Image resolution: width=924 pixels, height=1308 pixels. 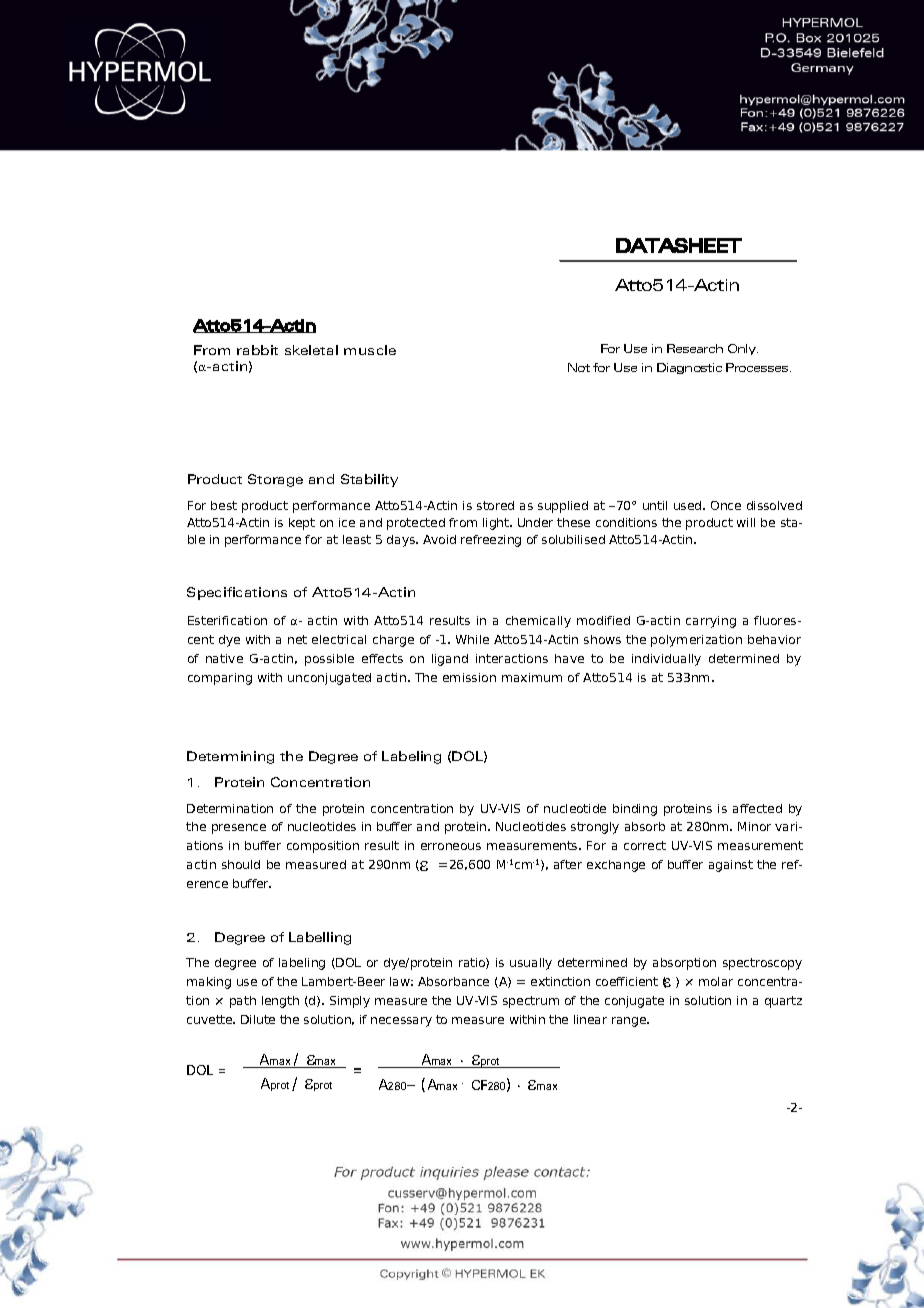 What do you see at coordinates (297, 639) in the document?
I see `net` at bounding box center [297, 639].
